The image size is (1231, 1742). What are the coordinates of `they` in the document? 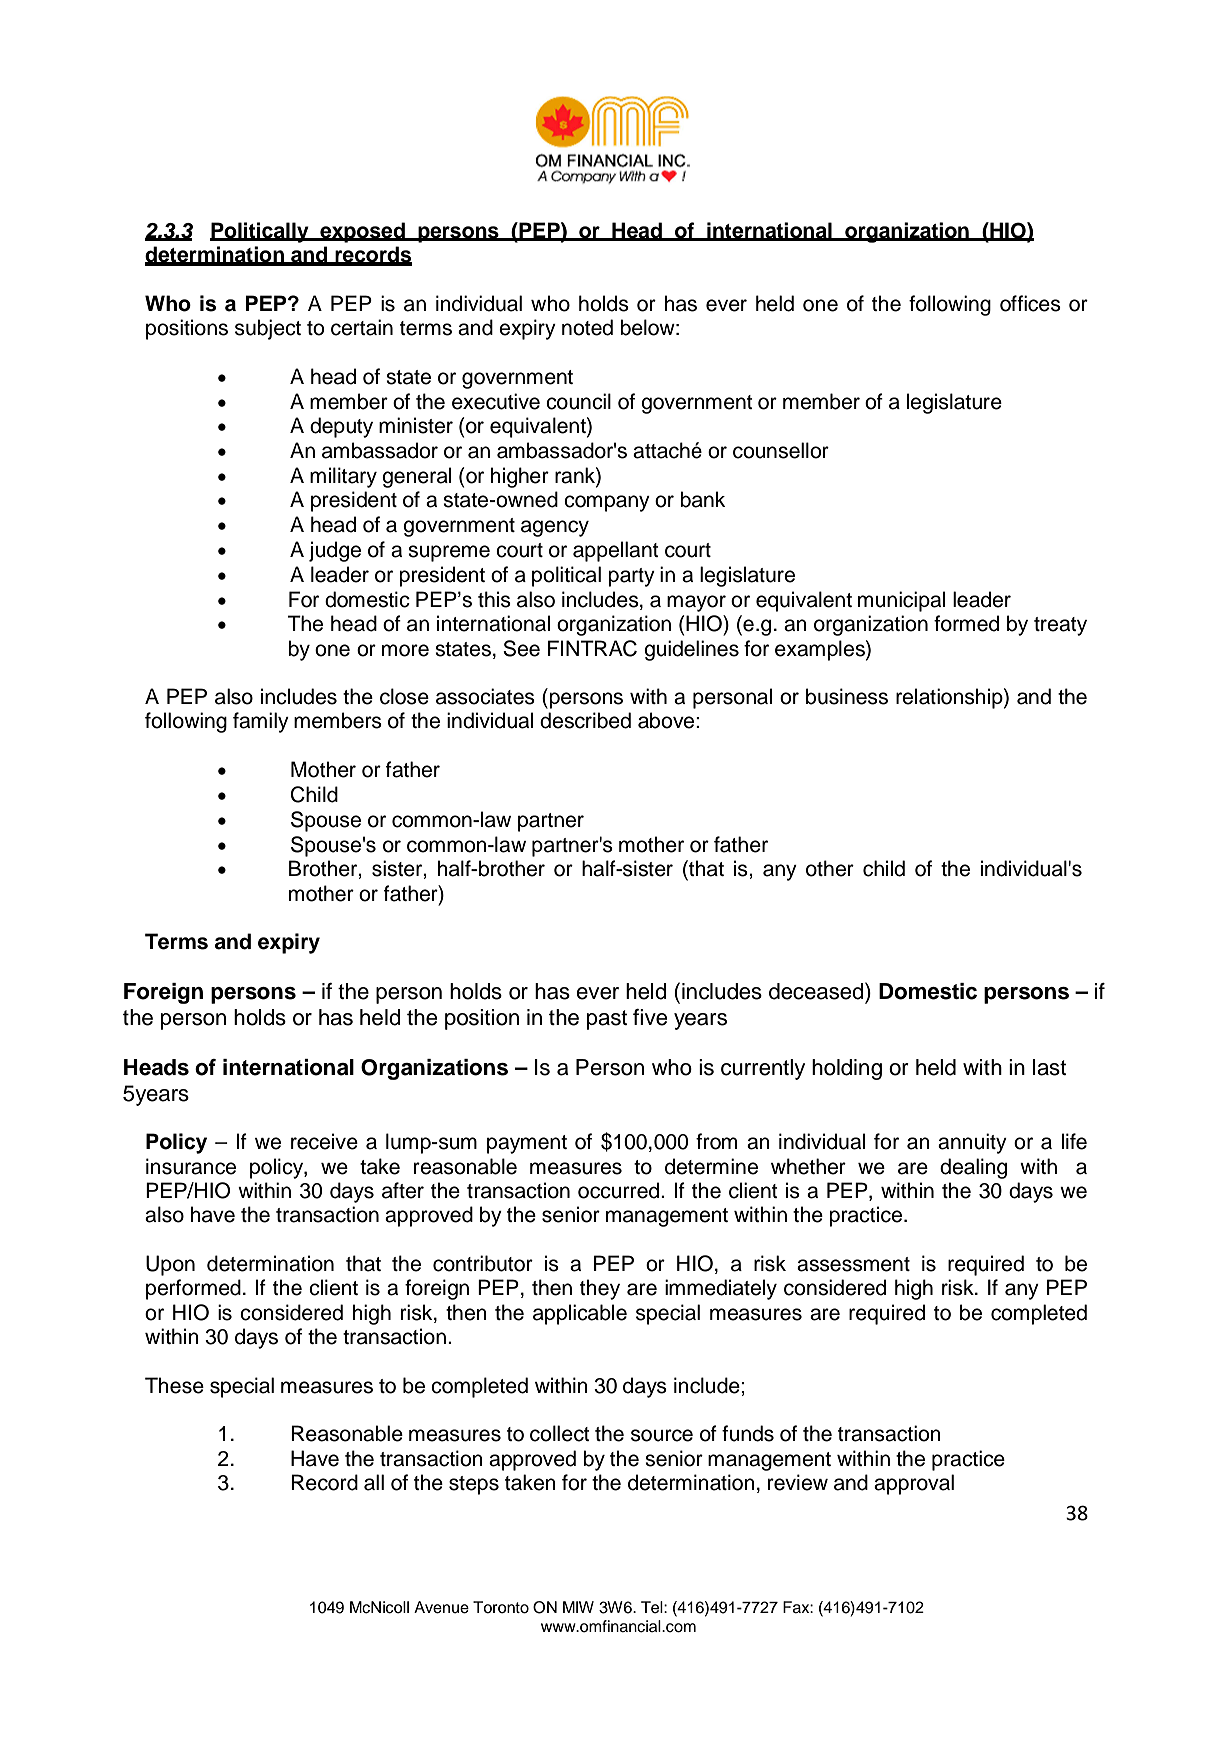 It's located at (600, 1289).
